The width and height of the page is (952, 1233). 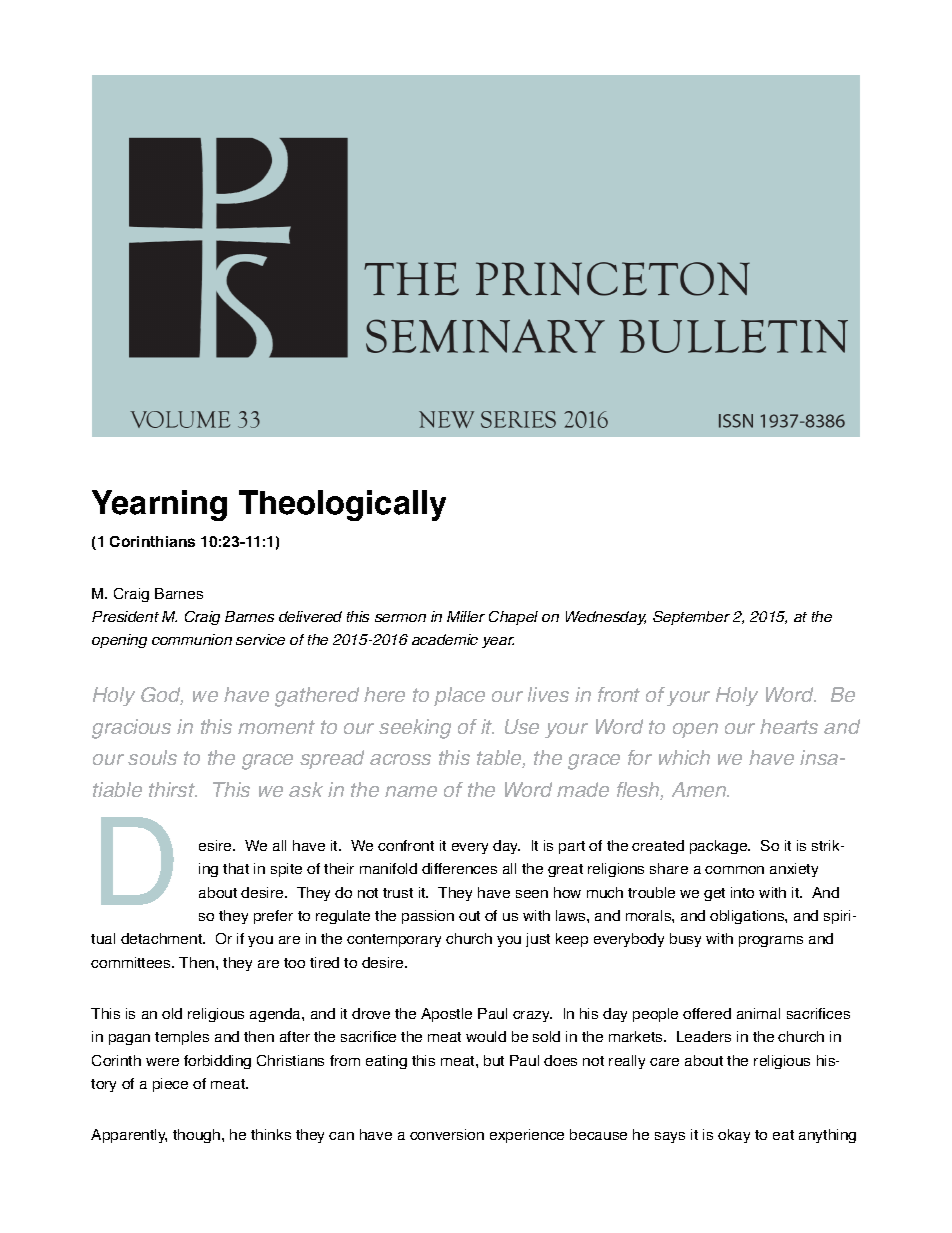 What do you see at coordinates (459, 696) in the page?
I see `place` at bounding box center [459, 696].
